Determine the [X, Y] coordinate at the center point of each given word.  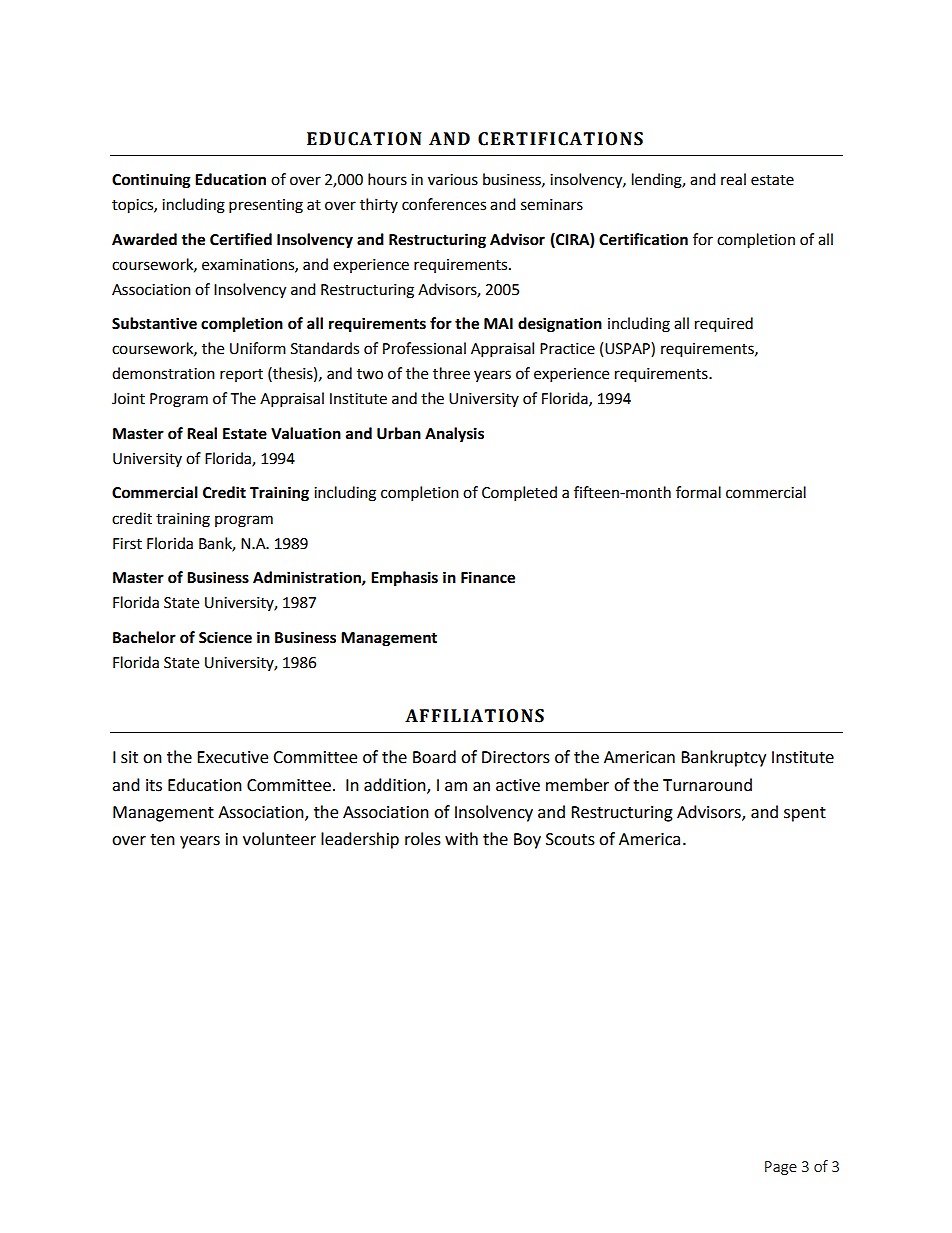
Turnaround [707, 785]
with [461, 839]
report [241, 375]
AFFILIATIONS [474, 716]
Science [225, 637]
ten [162, 840]
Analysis [454, 435]
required [724, 325]
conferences [444, 204]
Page [781, 1168]
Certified [241, 239]
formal [698, 492]
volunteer [279, 839]
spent [805, 814]
